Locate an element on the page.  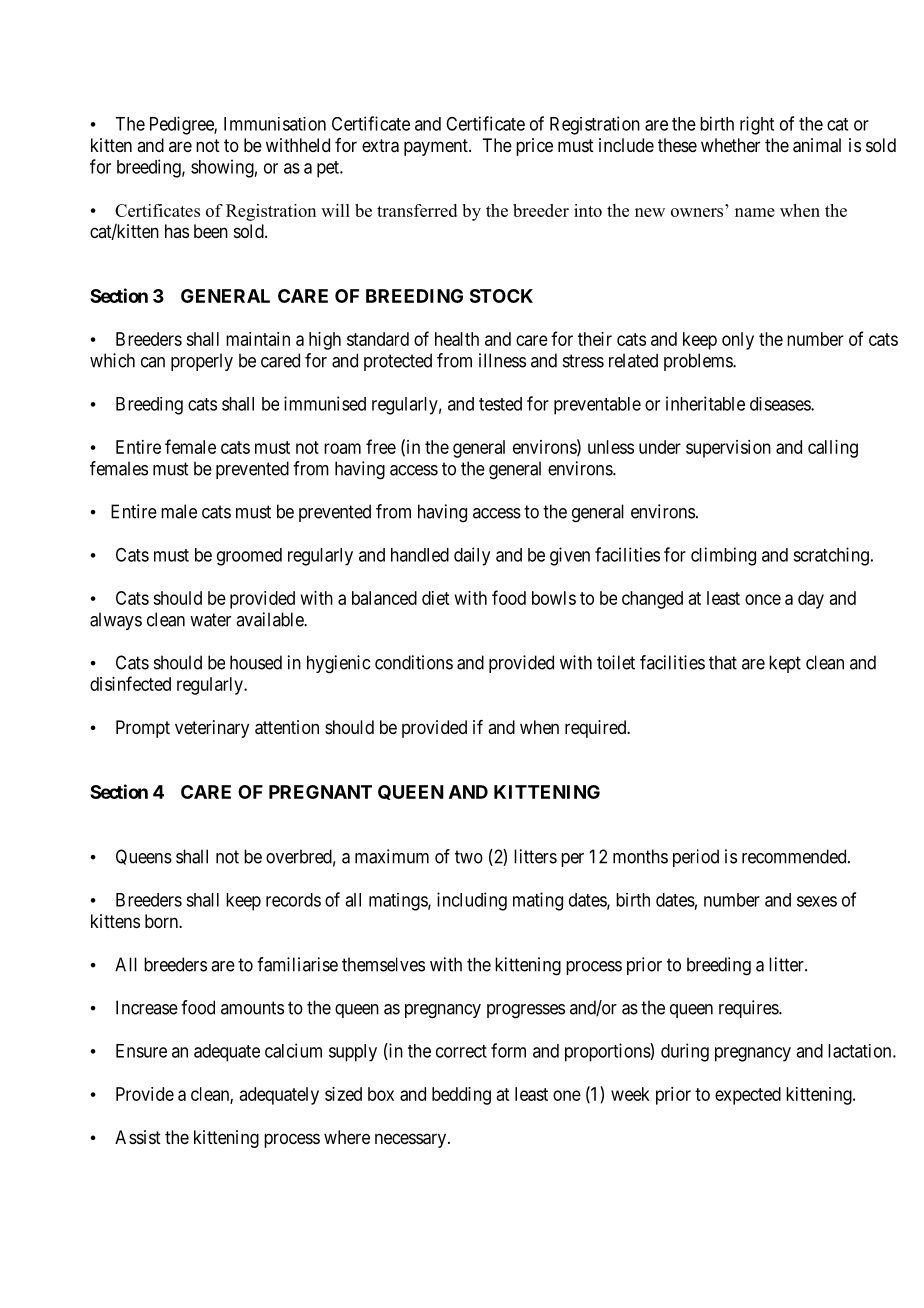
supervision is located at coordinates (728, 449).
